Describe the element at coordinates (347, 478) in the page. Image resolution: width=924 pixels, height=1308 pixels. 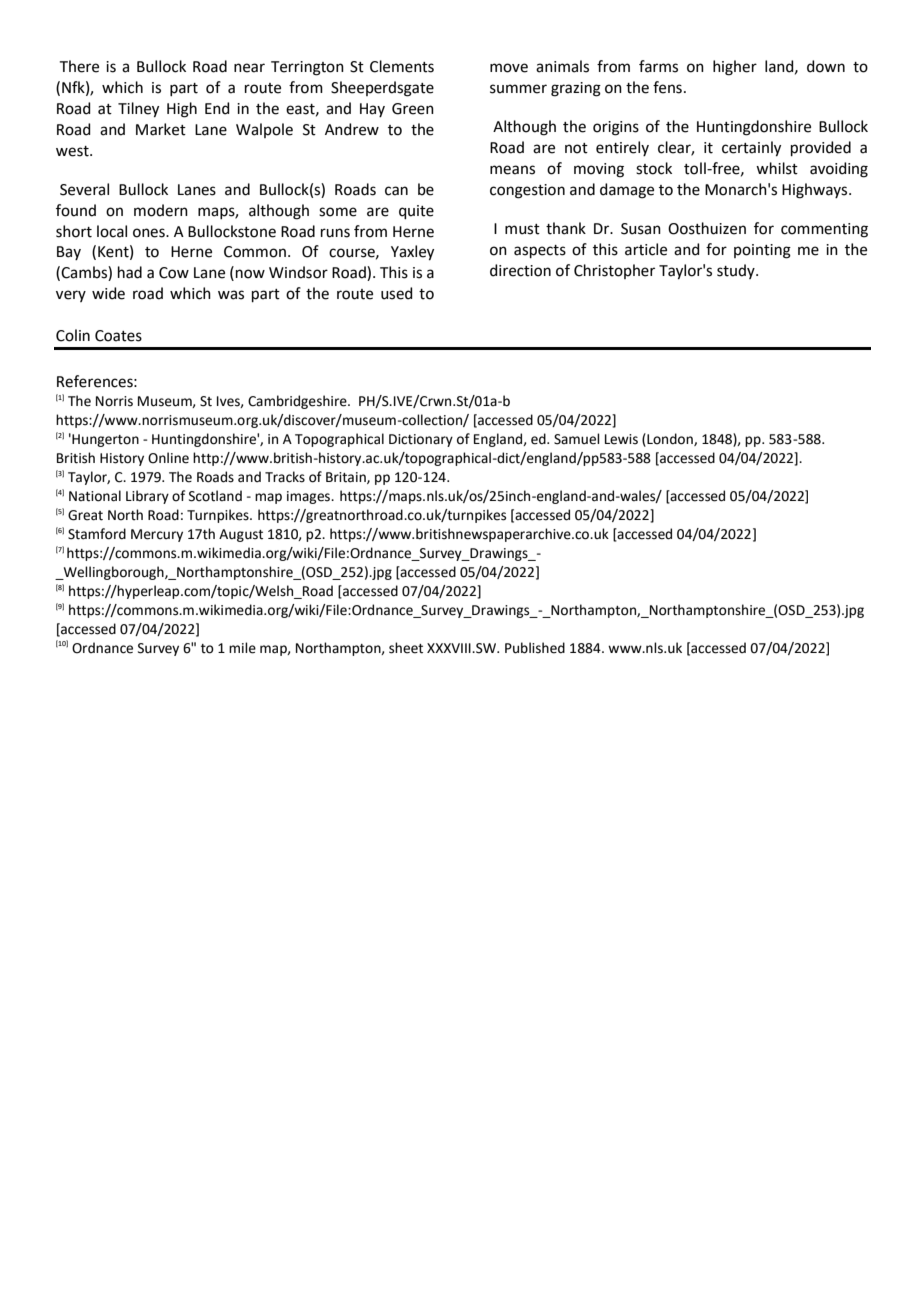
I see `Britain` at that location.
